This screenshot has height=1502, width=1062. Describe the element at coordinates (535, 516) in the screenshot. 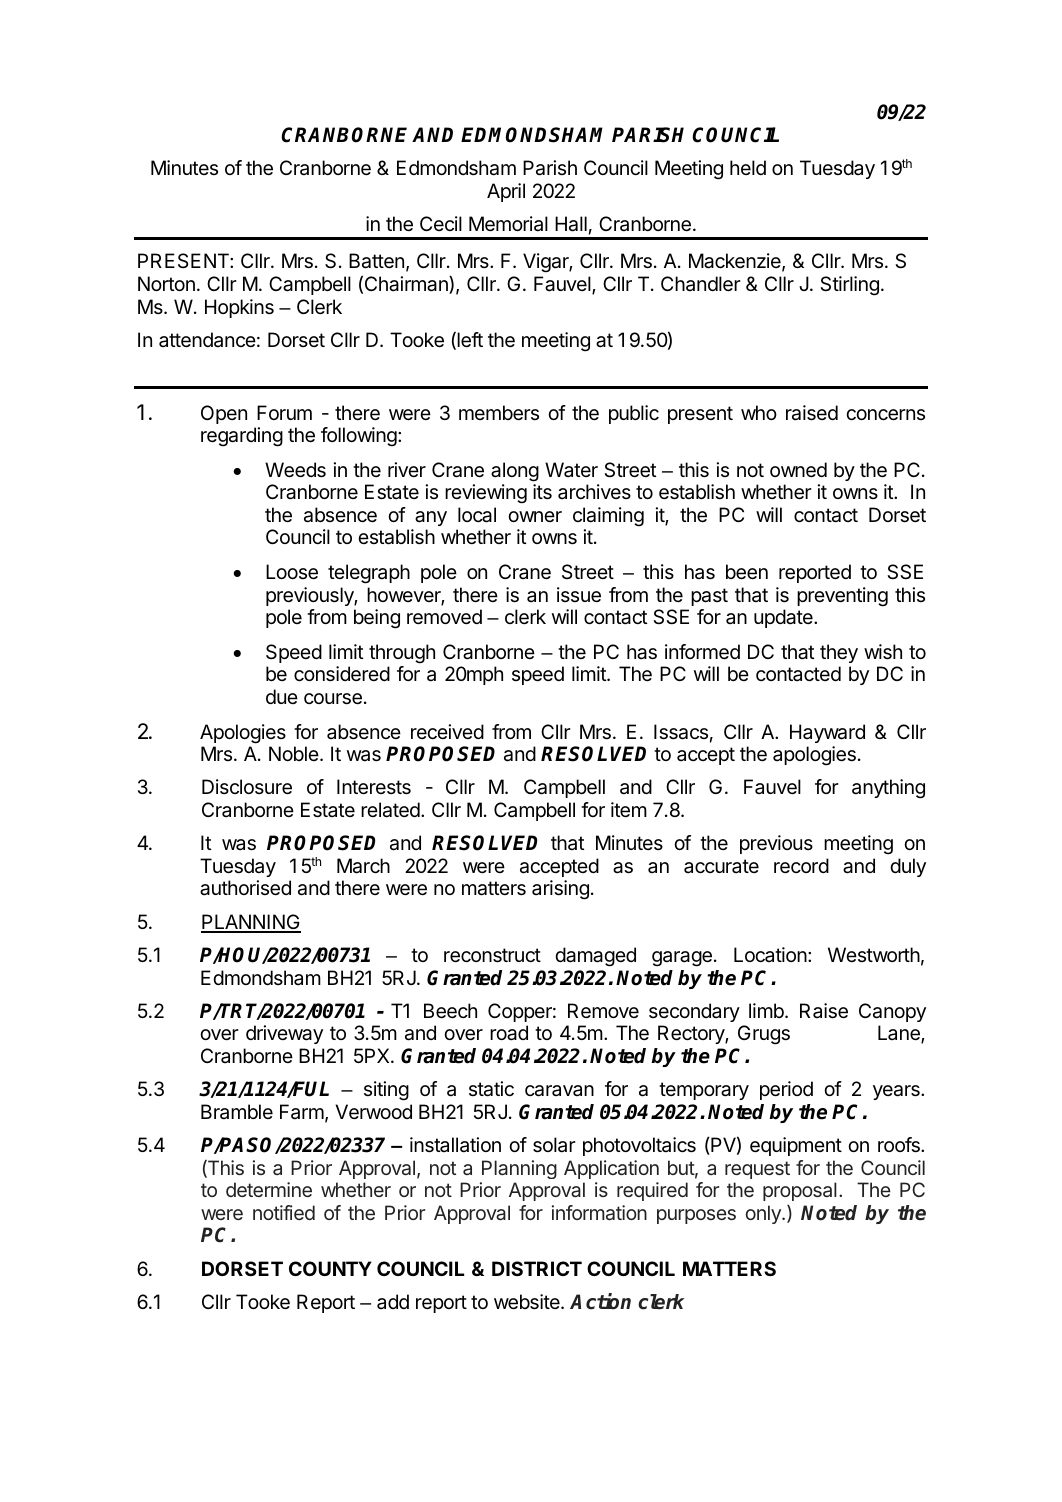

I see `owner` at that location.
